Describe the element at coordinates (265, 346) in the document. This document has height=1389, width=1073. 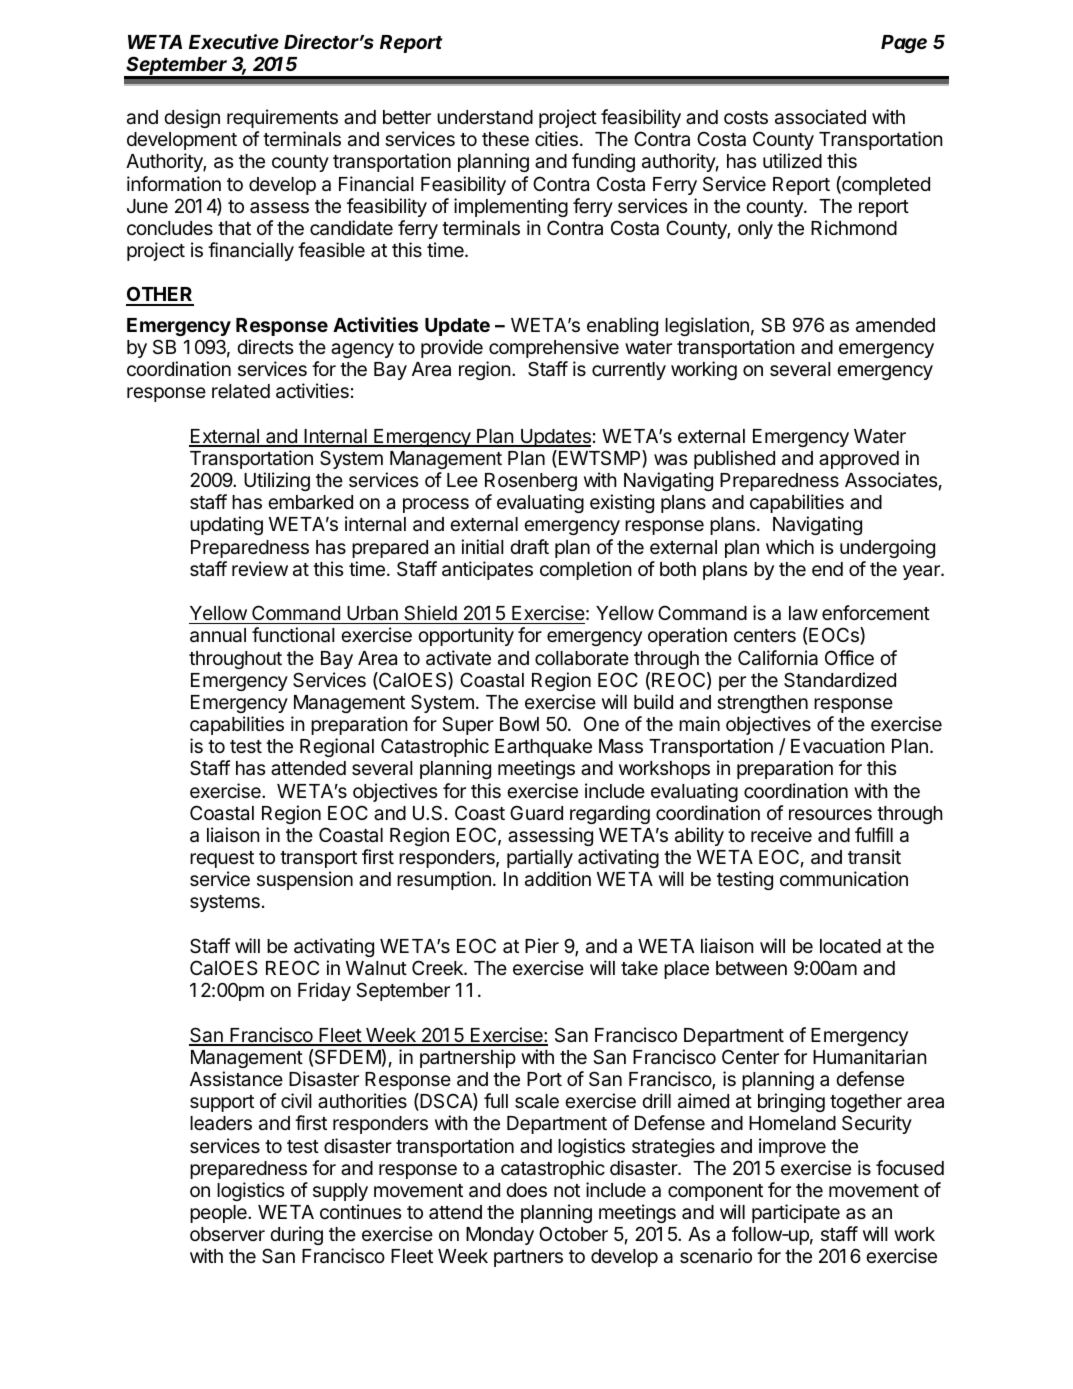
I see `directs` at that location.
